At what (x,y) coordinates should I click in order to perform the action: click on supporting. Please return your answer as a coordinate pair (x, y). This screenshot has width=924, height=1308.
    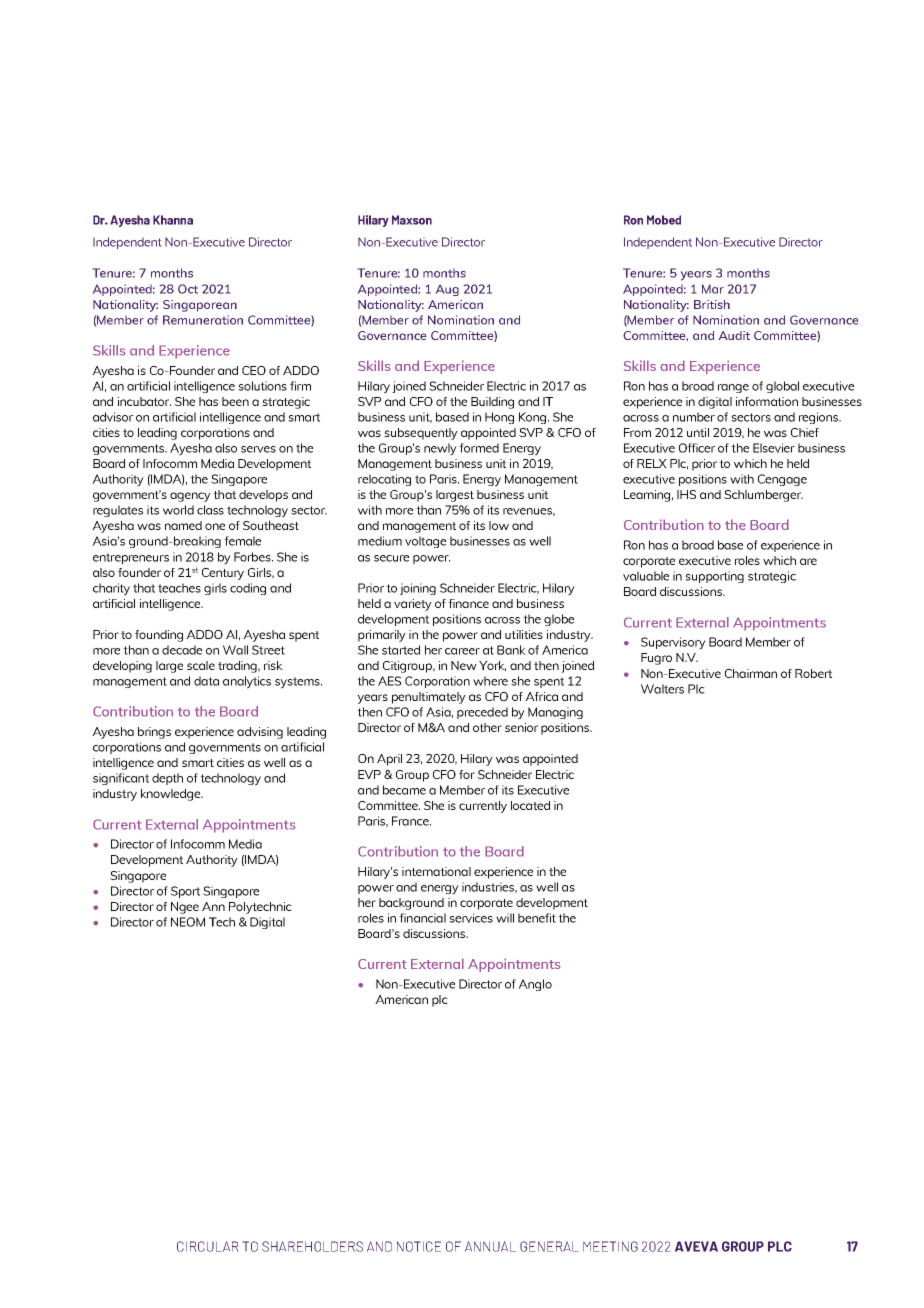
    Looking at the image, I should click on (714, 577).
